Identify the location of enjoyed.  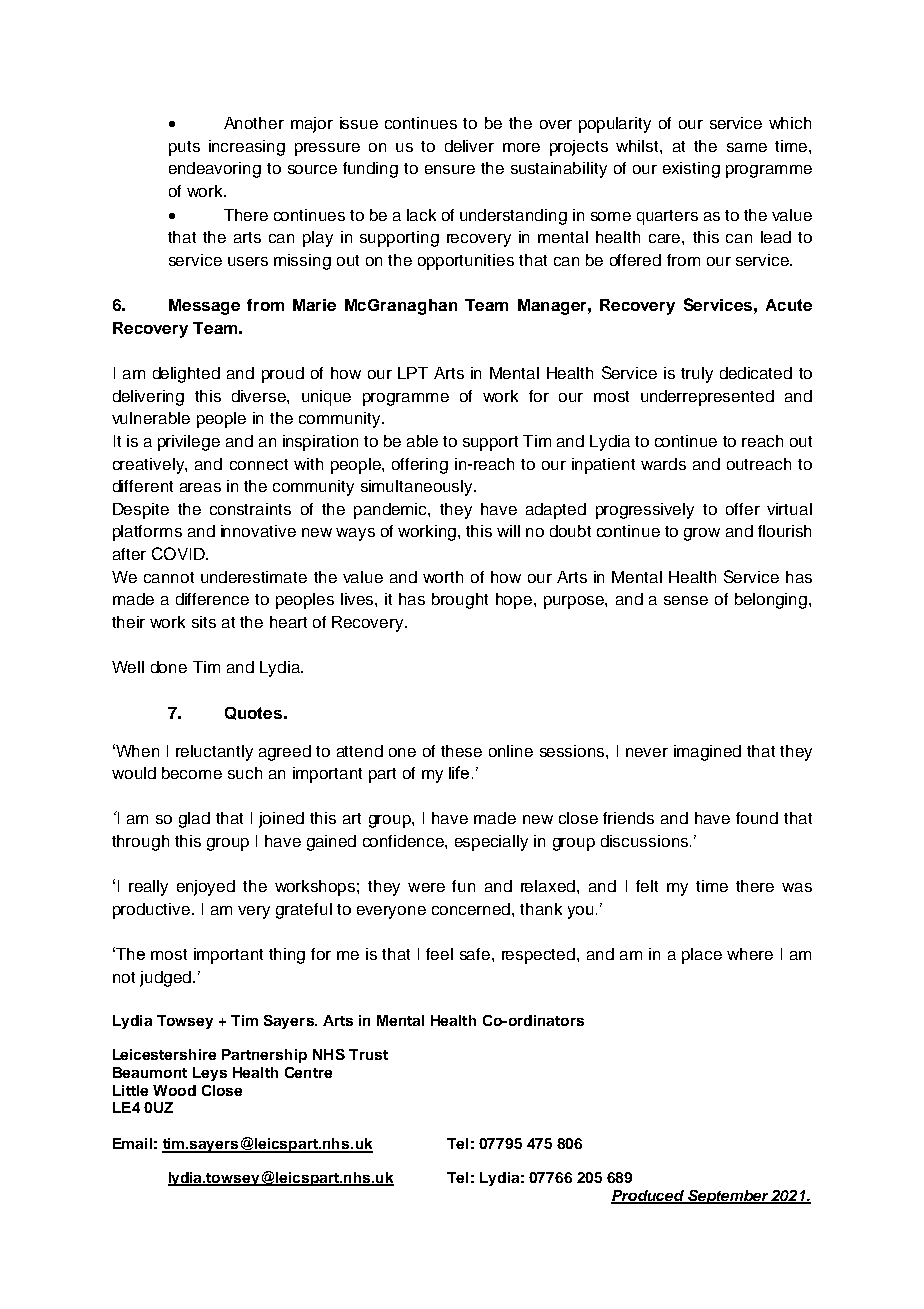
(206, 888).
